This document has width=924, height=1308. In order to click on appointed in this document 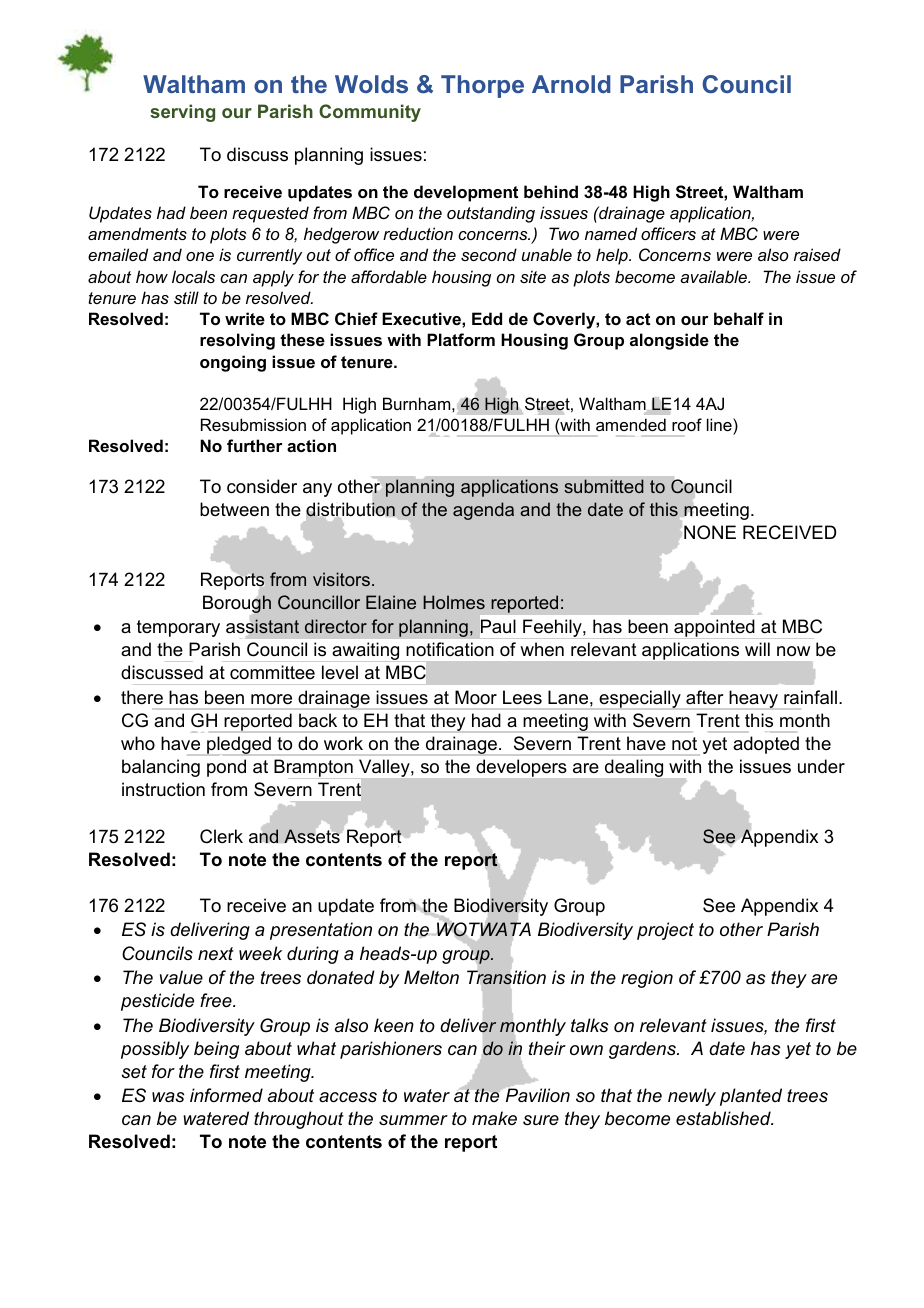, I will do `click(714, 629)`.
